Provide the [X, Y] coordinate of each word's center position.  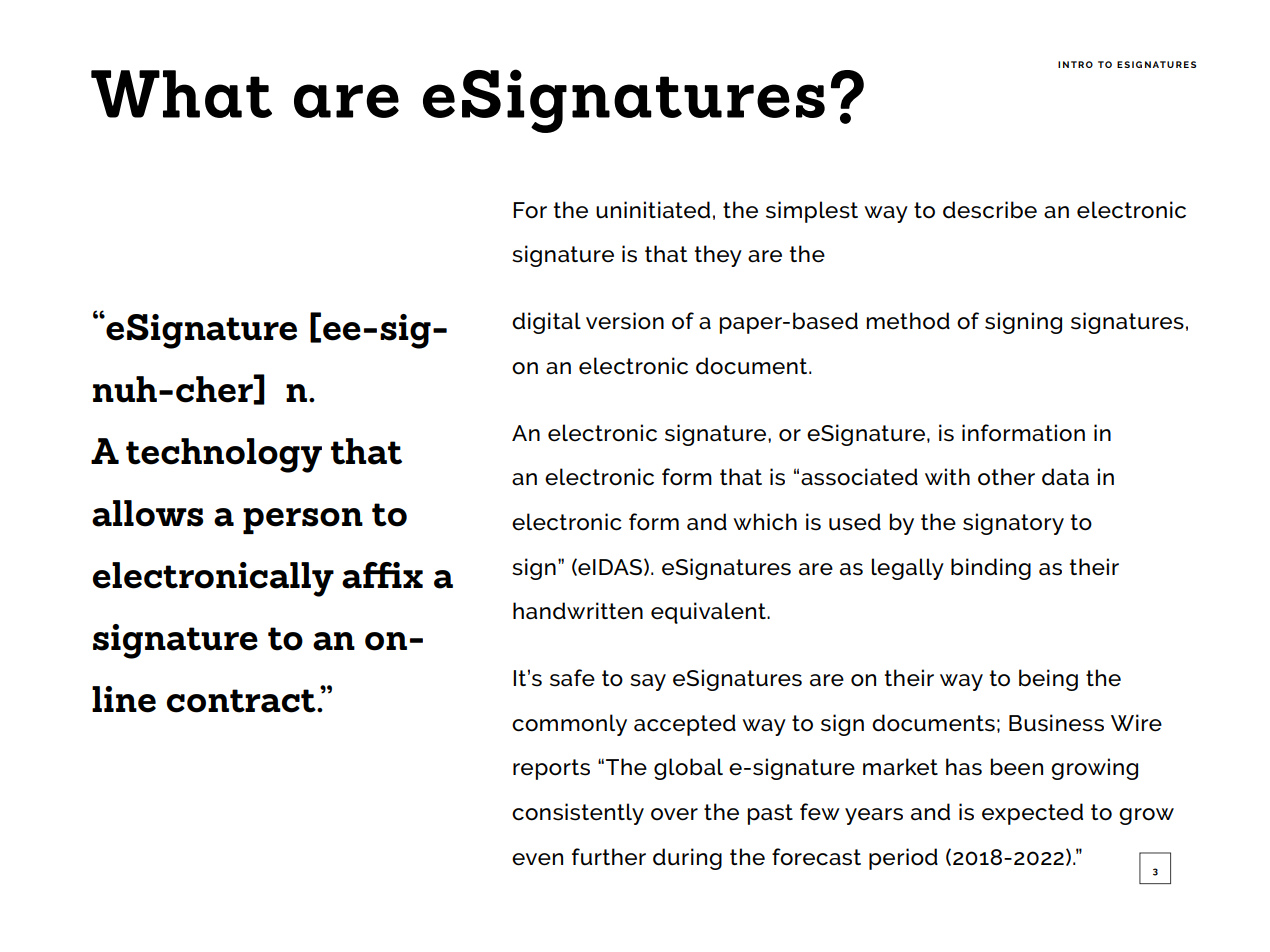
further [609, 857]
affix [382, 575]
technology [224, 455]
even [537, 859]
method [908, 321]
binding [991, 569]
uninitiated [653, 210]
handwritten [578, 611]
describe [990, 210]
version [625, 321]
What [181, 94]
